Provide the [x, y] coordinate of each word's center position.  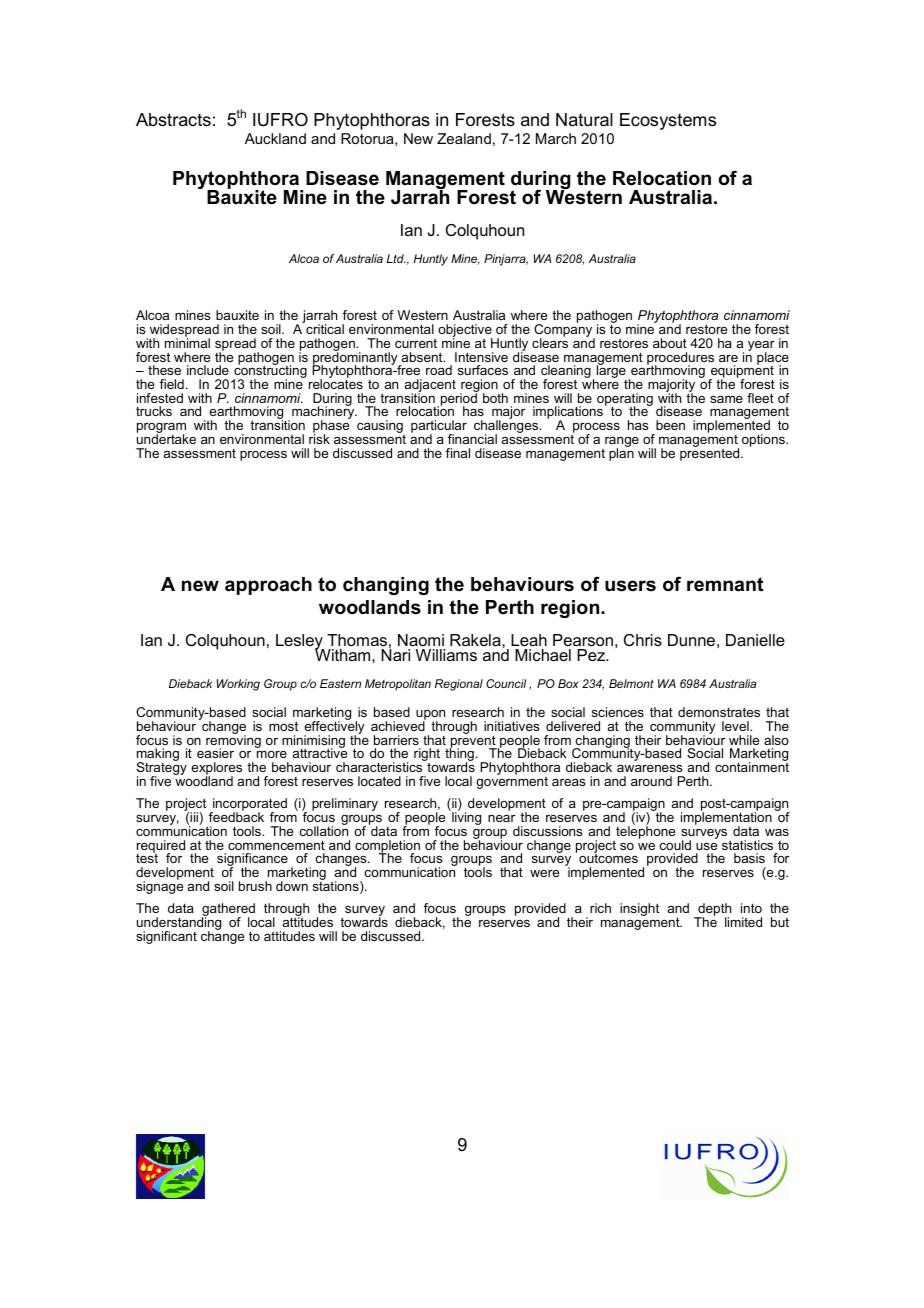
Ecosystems [668, 121]
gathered [228, 911]
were [544, 873]
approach [268, 586]
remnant [725, 584]
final [458, 453]
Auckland [275, 138]
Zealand [464, 138]
